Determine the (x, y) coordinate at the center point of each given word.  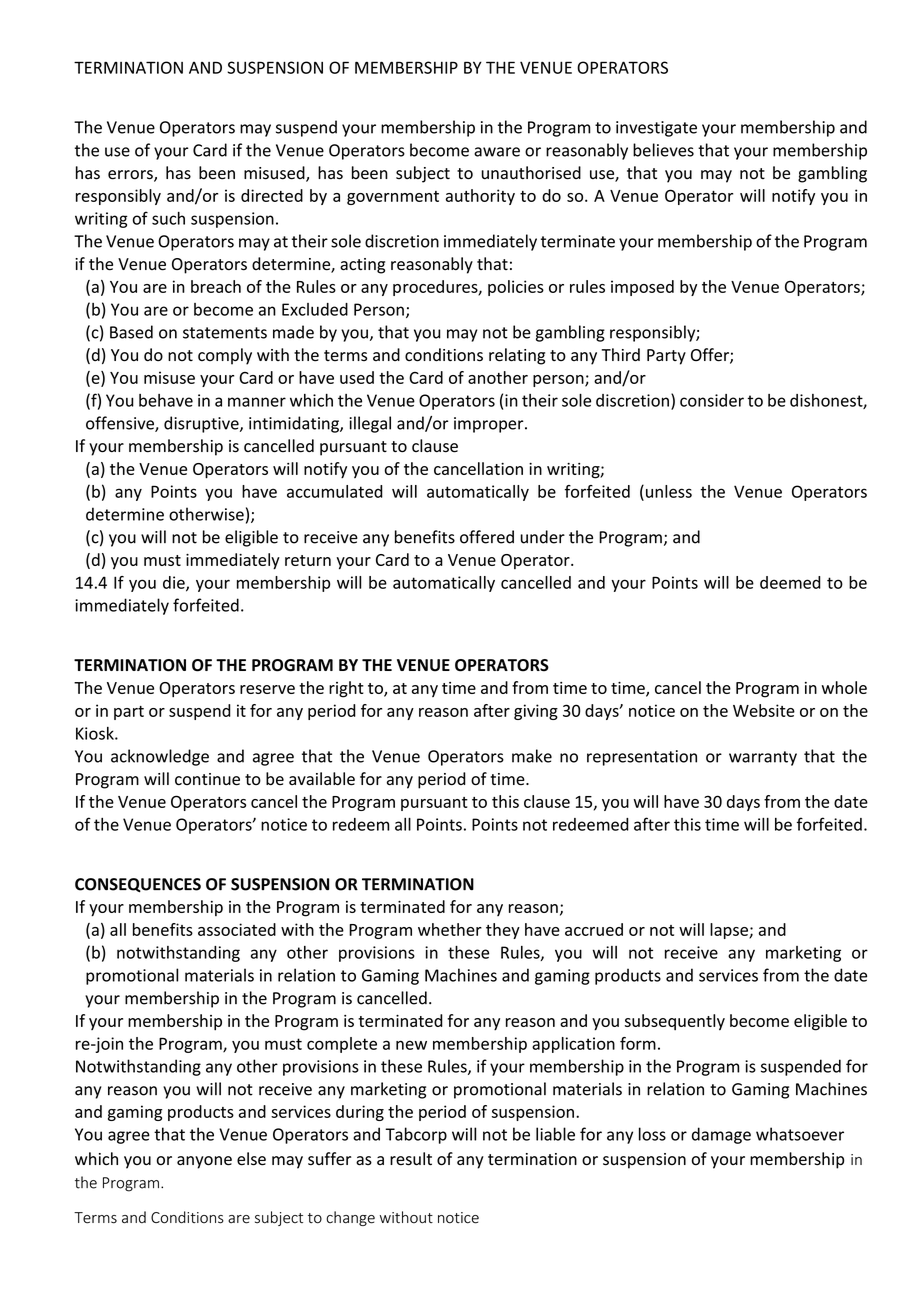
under (542, 537)
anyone (204, 1162)
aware (497, 152)
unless (667, 492)
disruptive (202, 424)
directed (272, 195)
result (411, 1159)
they (503, 931)
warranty (763, 758)
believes (663, 150)
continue (207, 779)
